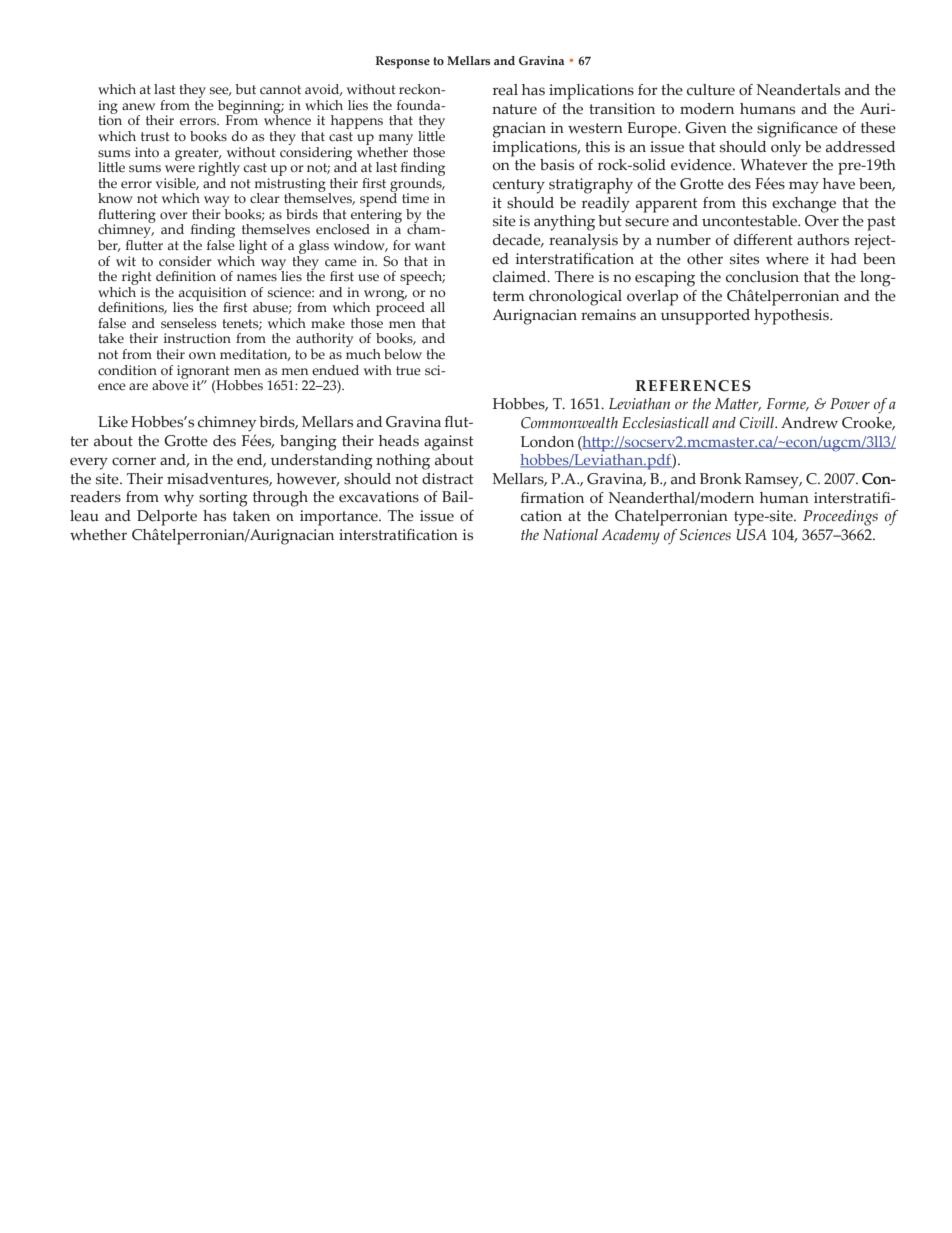 This document has width=952, height=1233. What do you see at coordinates (280, 89) in the document?
I see `cannot` at bounding box center [280, 89].
